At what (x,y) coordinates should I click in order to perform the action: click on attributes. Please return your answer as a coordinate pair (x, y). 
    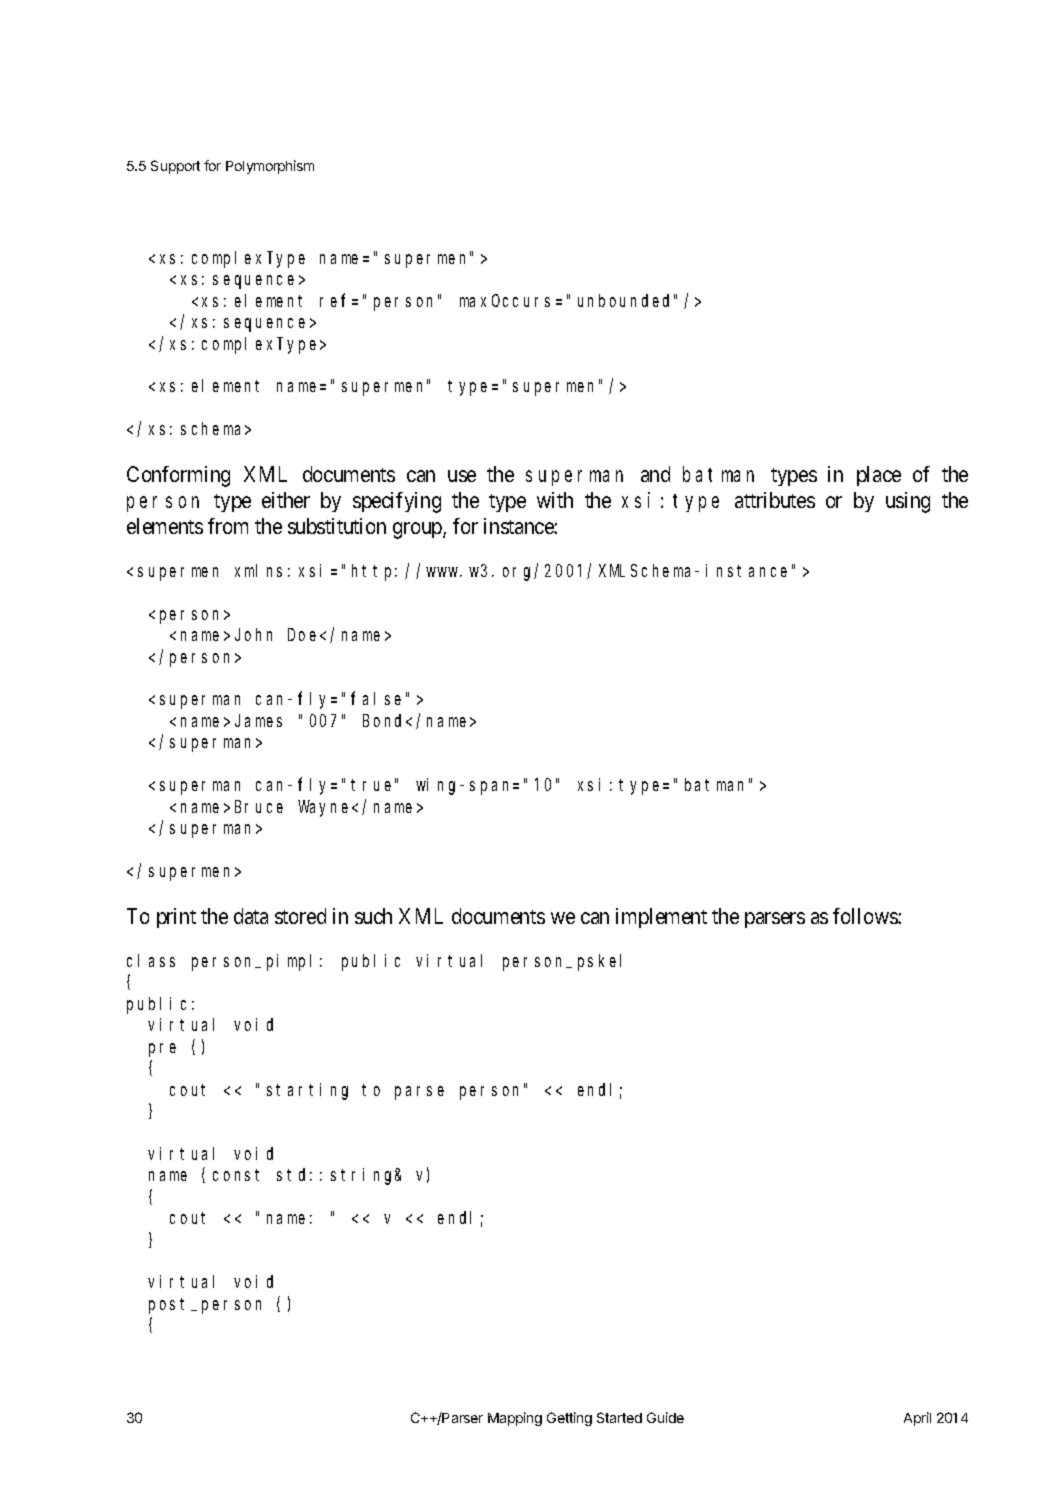
    Looking at the image, I should click on (775, 500).
